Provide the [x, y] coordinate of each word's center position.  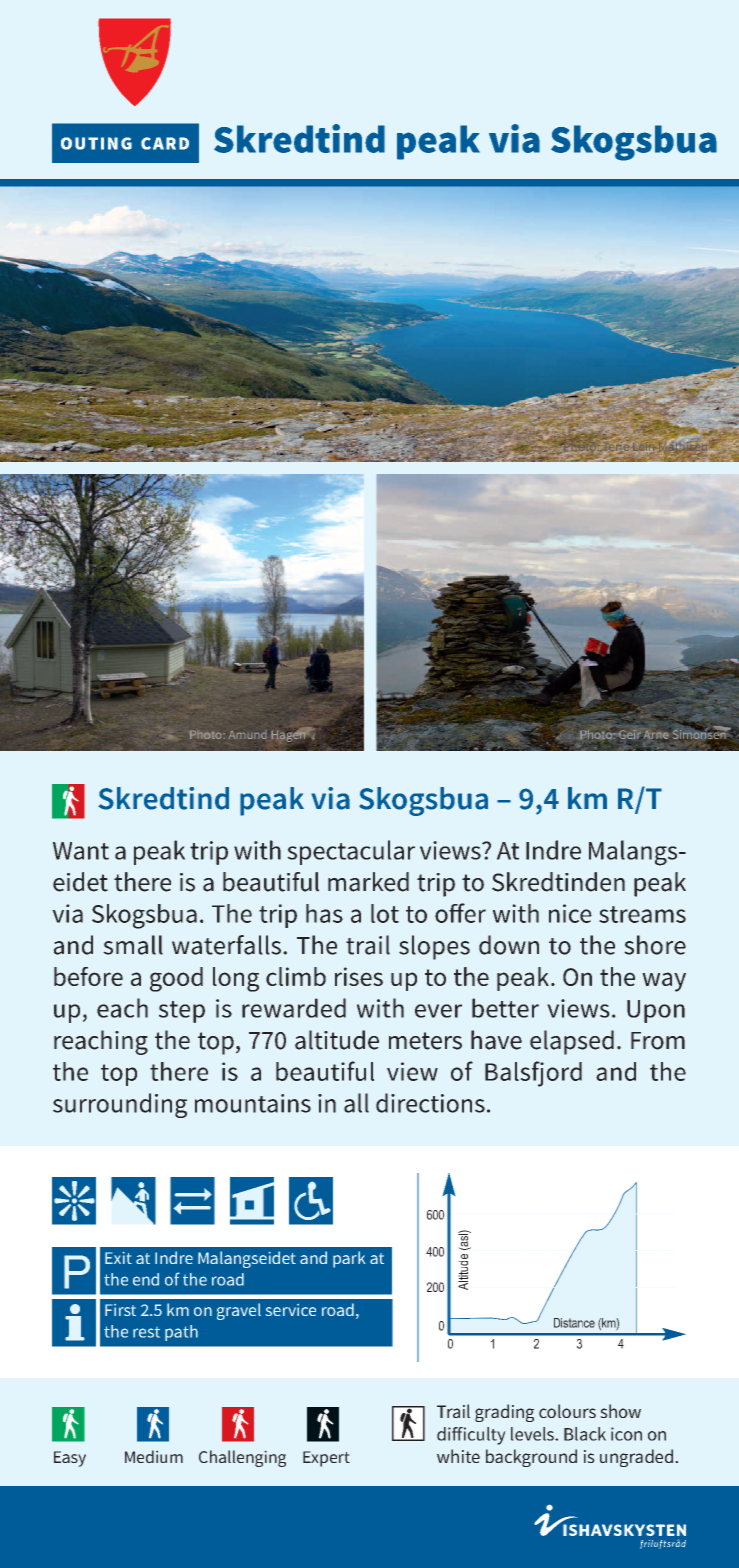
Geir [630, 734]
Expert [326, 1459]
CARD [165, 143]
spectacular [351, 852]
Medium [154, 1456]
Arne [657, 733]
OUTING [96, 143]
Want [81, 851]
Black [585, 1434]
